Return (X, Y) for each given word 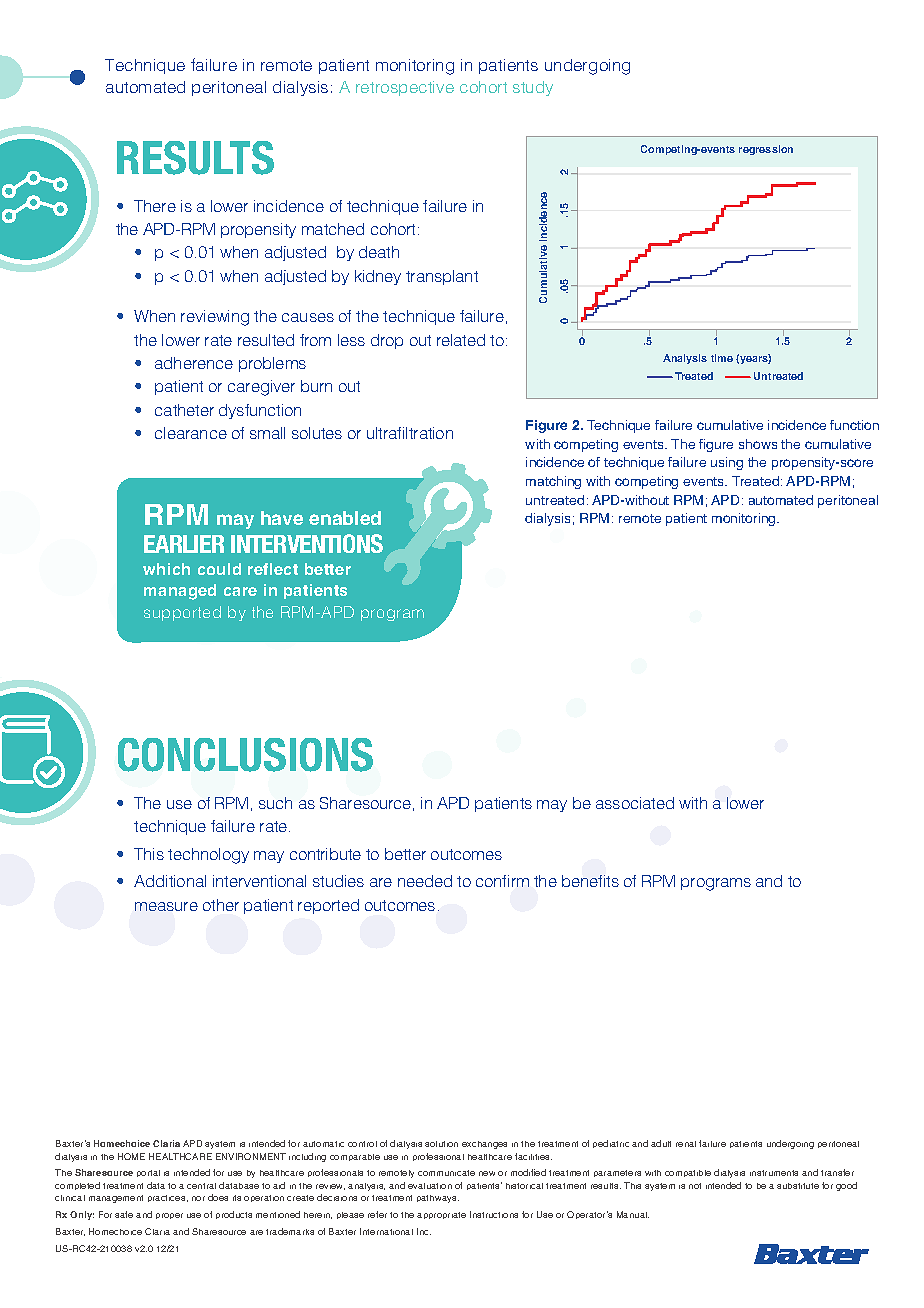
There (155, 206)
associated (635, 803)
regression (766, 150)
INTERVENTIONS (307, 543)
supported (182, 613)
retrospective (405, 88)
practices (168, 1198)
